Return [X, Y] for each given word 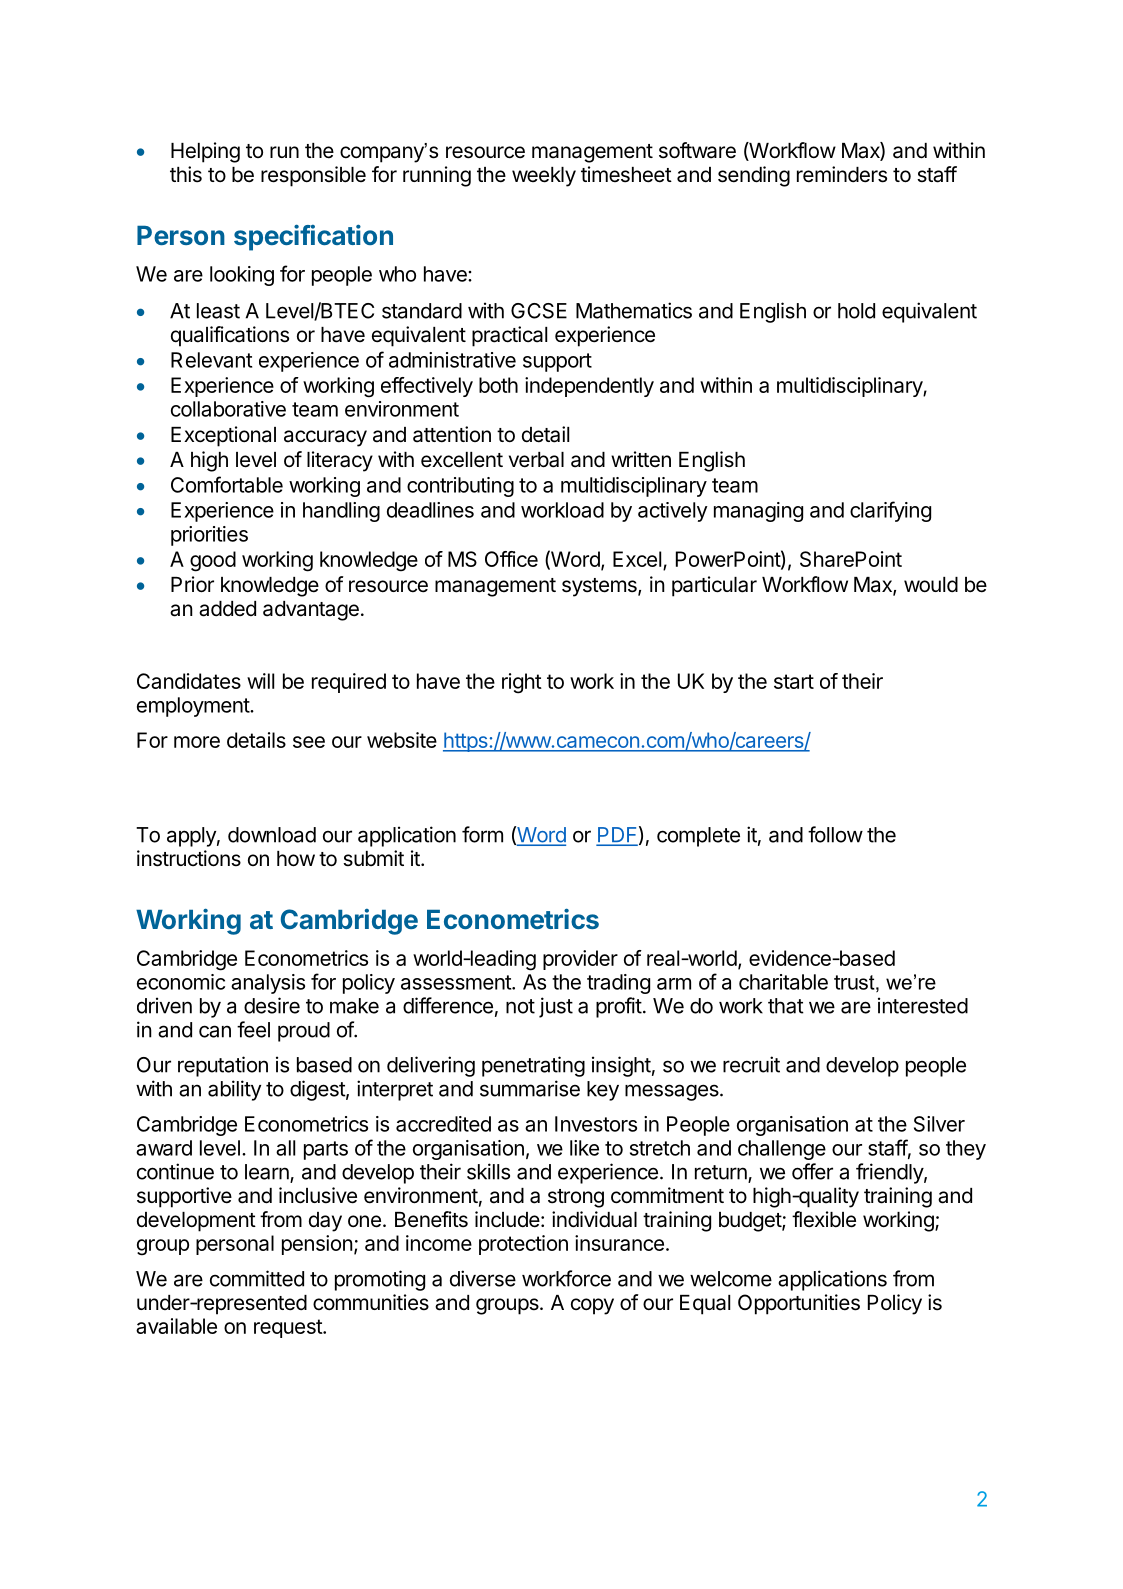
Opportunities [799, 1304]
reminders [842, 174]
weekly [544, 177]
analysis [268, 984]
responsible [313, 176]
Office [511, 559]
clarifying [890, 511]
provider [580, 960]
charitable [783, 982]
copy [592, 1306]
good [213, 561]
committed [257, 1278]
